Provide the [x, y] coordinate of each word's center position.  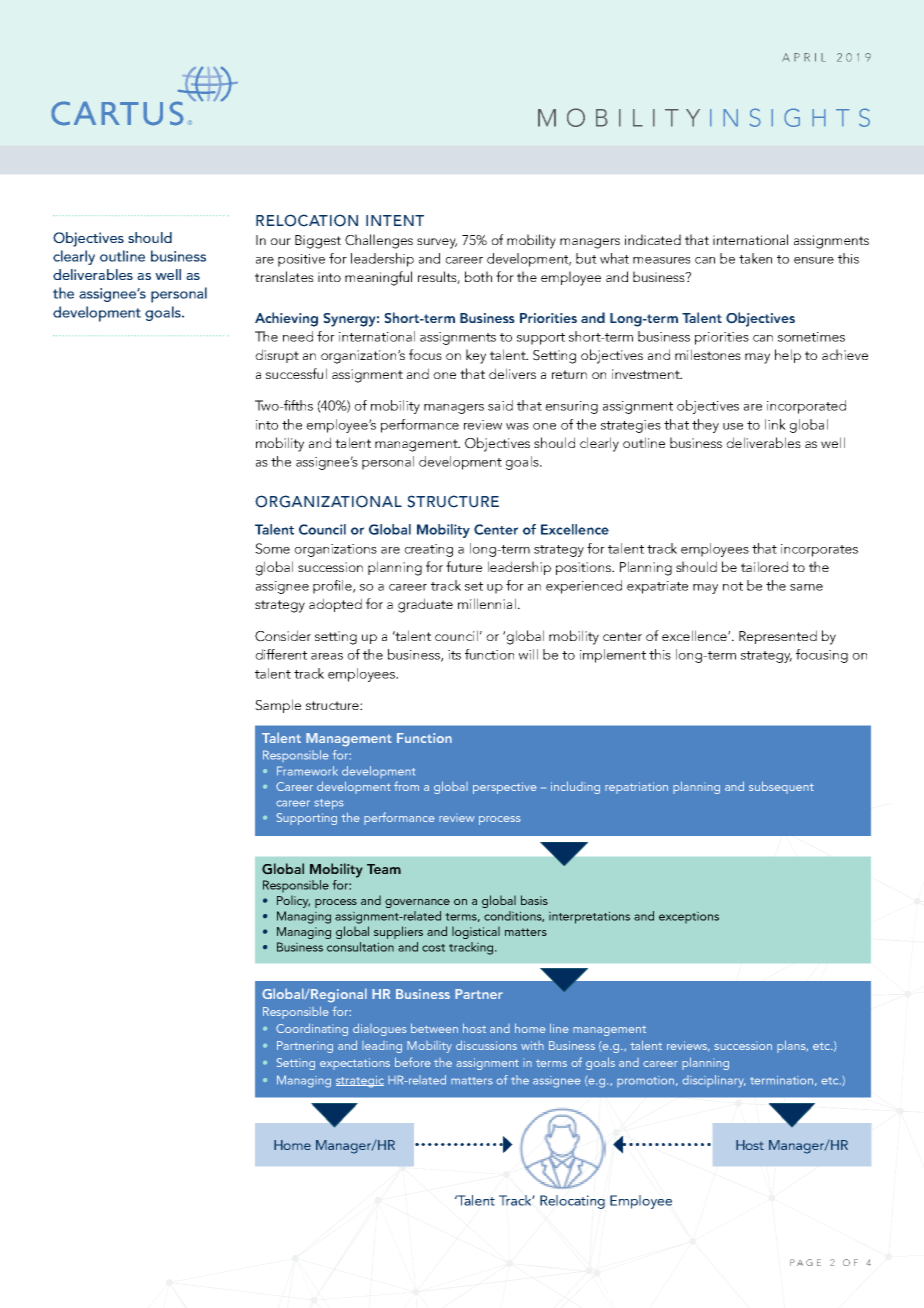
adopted [335, 605]
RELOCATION [307, 220]
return [569, 374]
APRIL [804, 57]
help [788, 356]
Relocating [572, 1202]
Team [384, 869]
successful [296, 373]
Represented [778, 637]
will [528, 654]
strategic [360, 1082]
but [586, 258]
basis [534, 900]
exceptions [689, 917]
